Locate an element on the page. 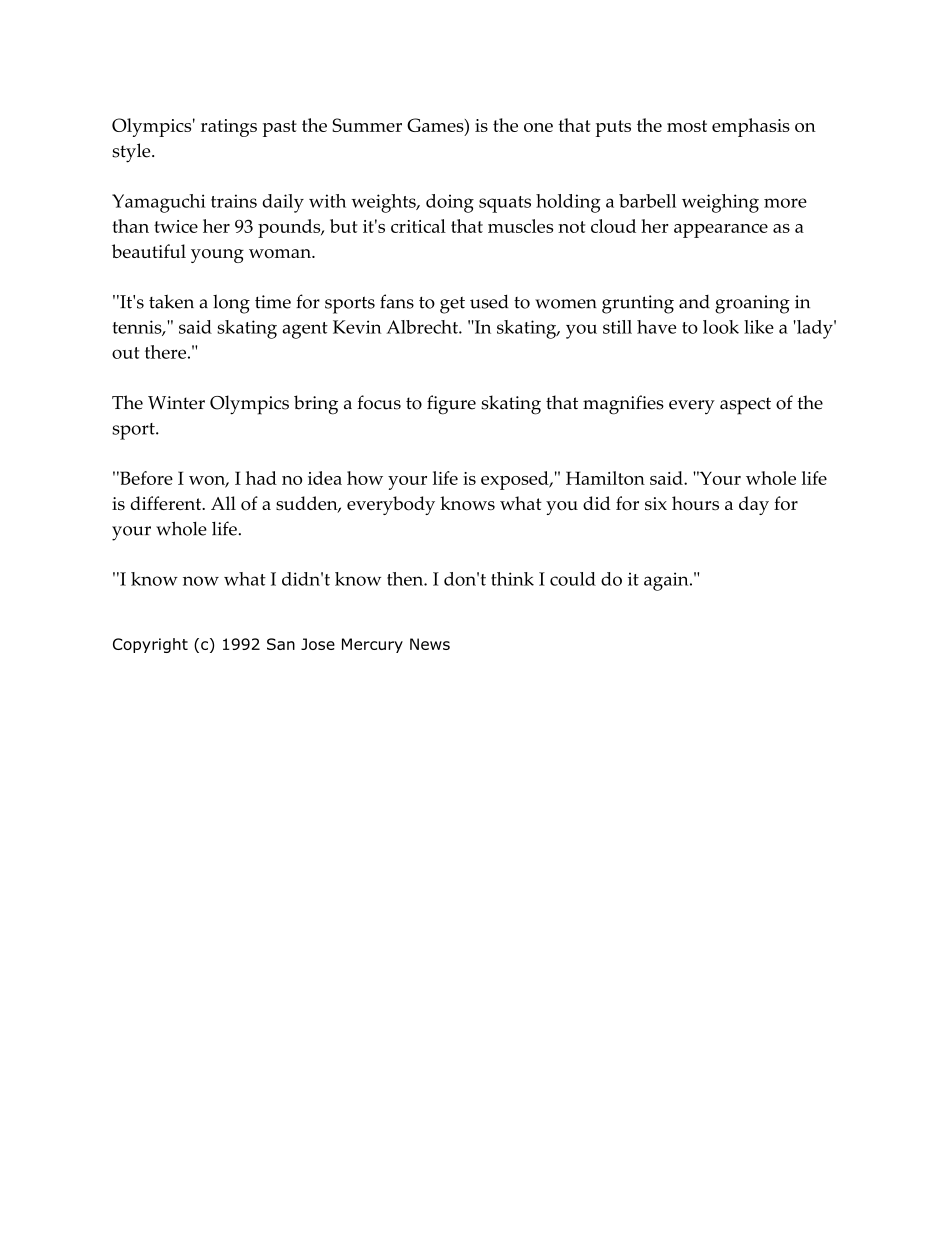 The width and height of the page is (952, 1233). long is located at coordinates (231, 304).
